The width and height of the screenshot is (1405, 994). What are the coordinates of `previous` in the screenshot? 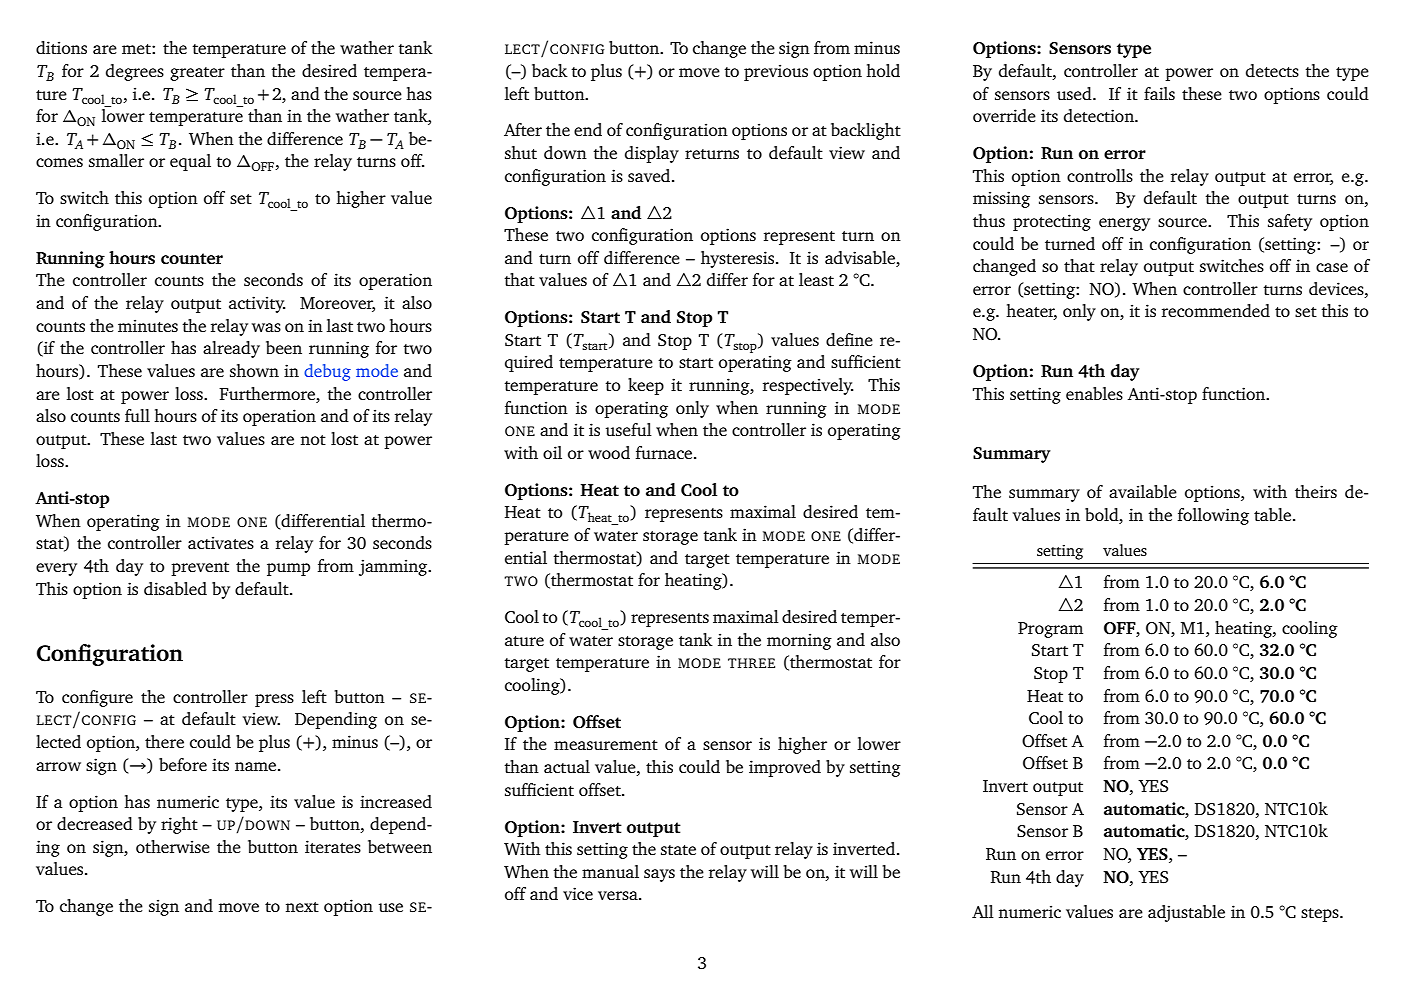 It's located at (776, 72).
